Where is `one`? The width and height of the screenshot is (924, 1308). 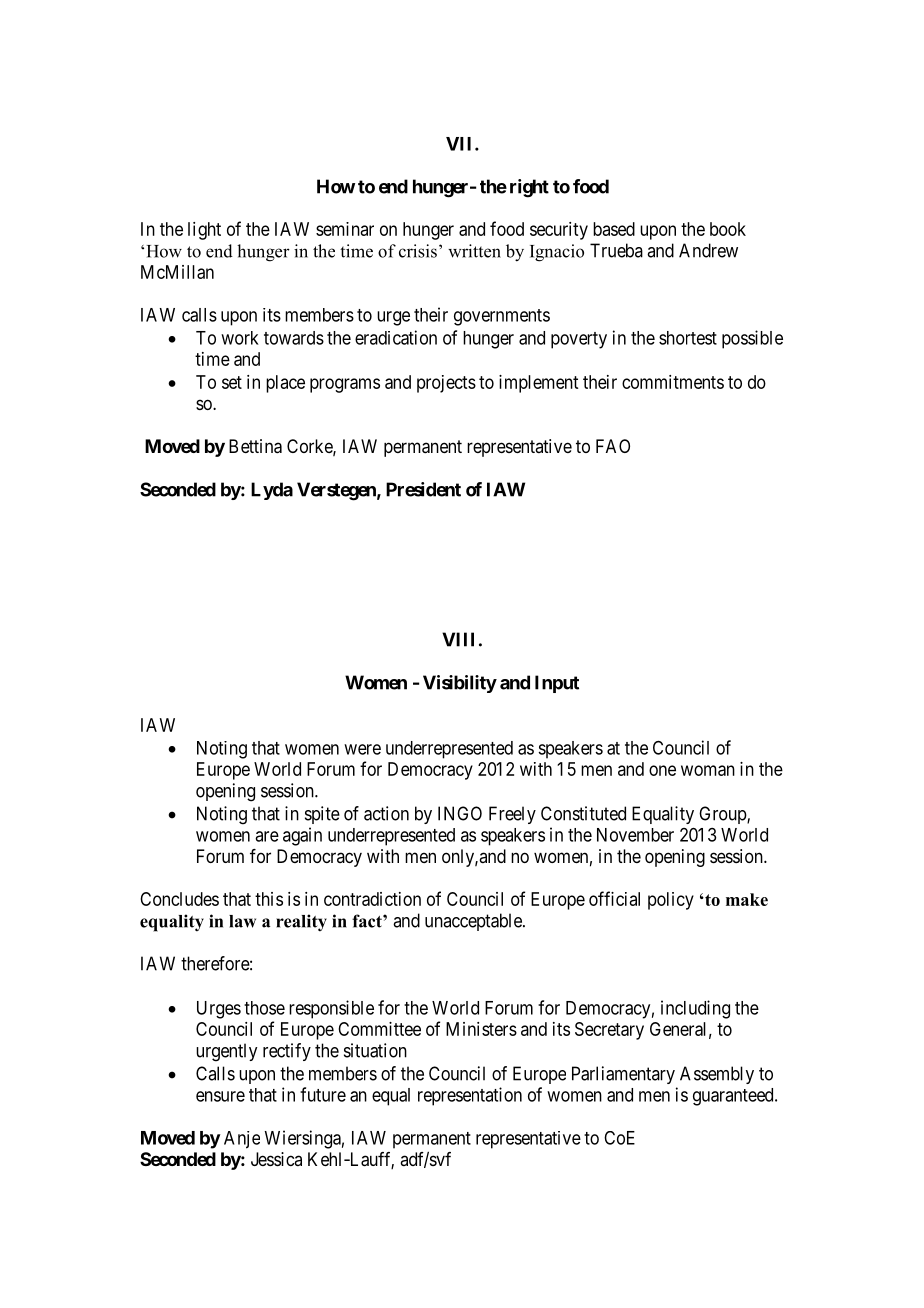
one is located at coordinates (662, 770).
